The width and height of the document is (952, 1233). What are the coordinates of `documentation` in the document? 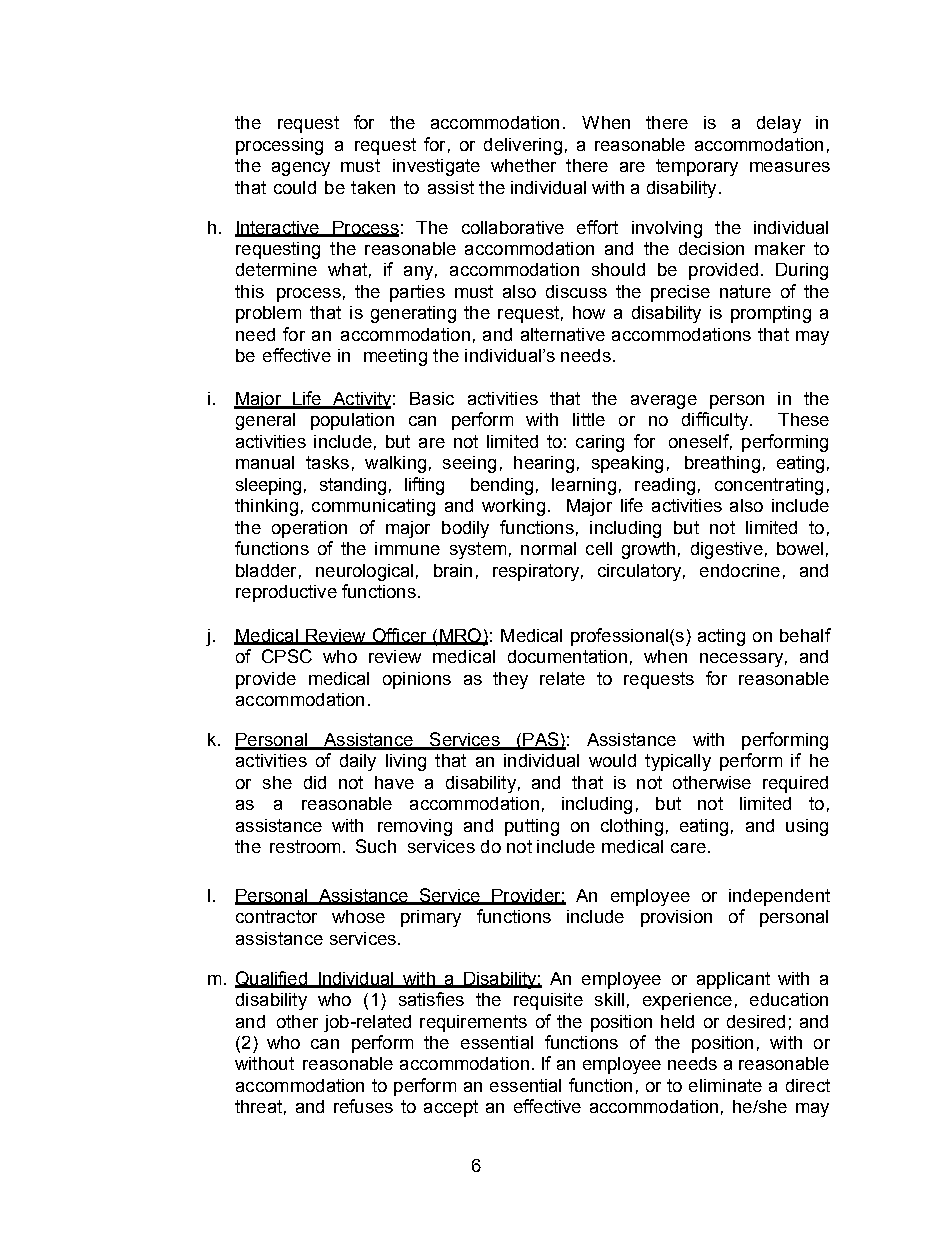 It's located at (567, 656).
